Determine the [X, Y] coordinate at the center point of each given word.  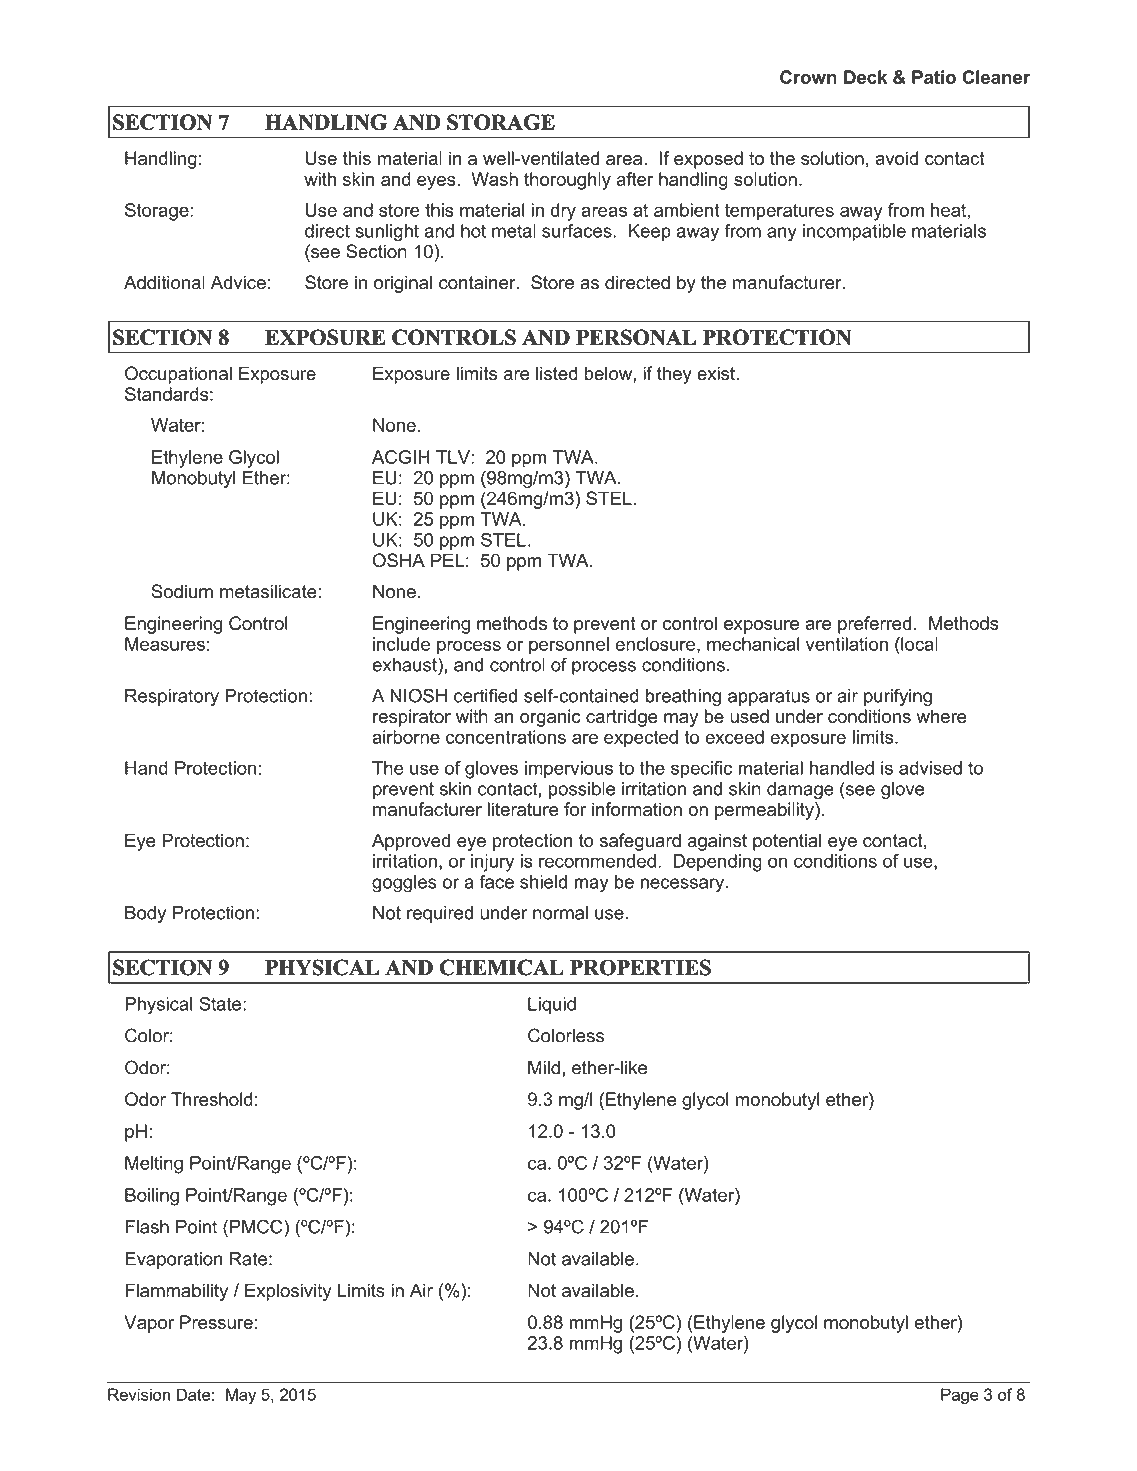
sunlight [387, 233]
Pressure [216, 1322]
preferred [874, 625]
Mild [544, 1067]
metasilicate [269, 591]
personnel [569, 646]
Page [960, 1396]
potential [787, 842]
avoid [896, 158]
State [221, 1004]
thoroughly [567, 181]
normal [560, 913]
